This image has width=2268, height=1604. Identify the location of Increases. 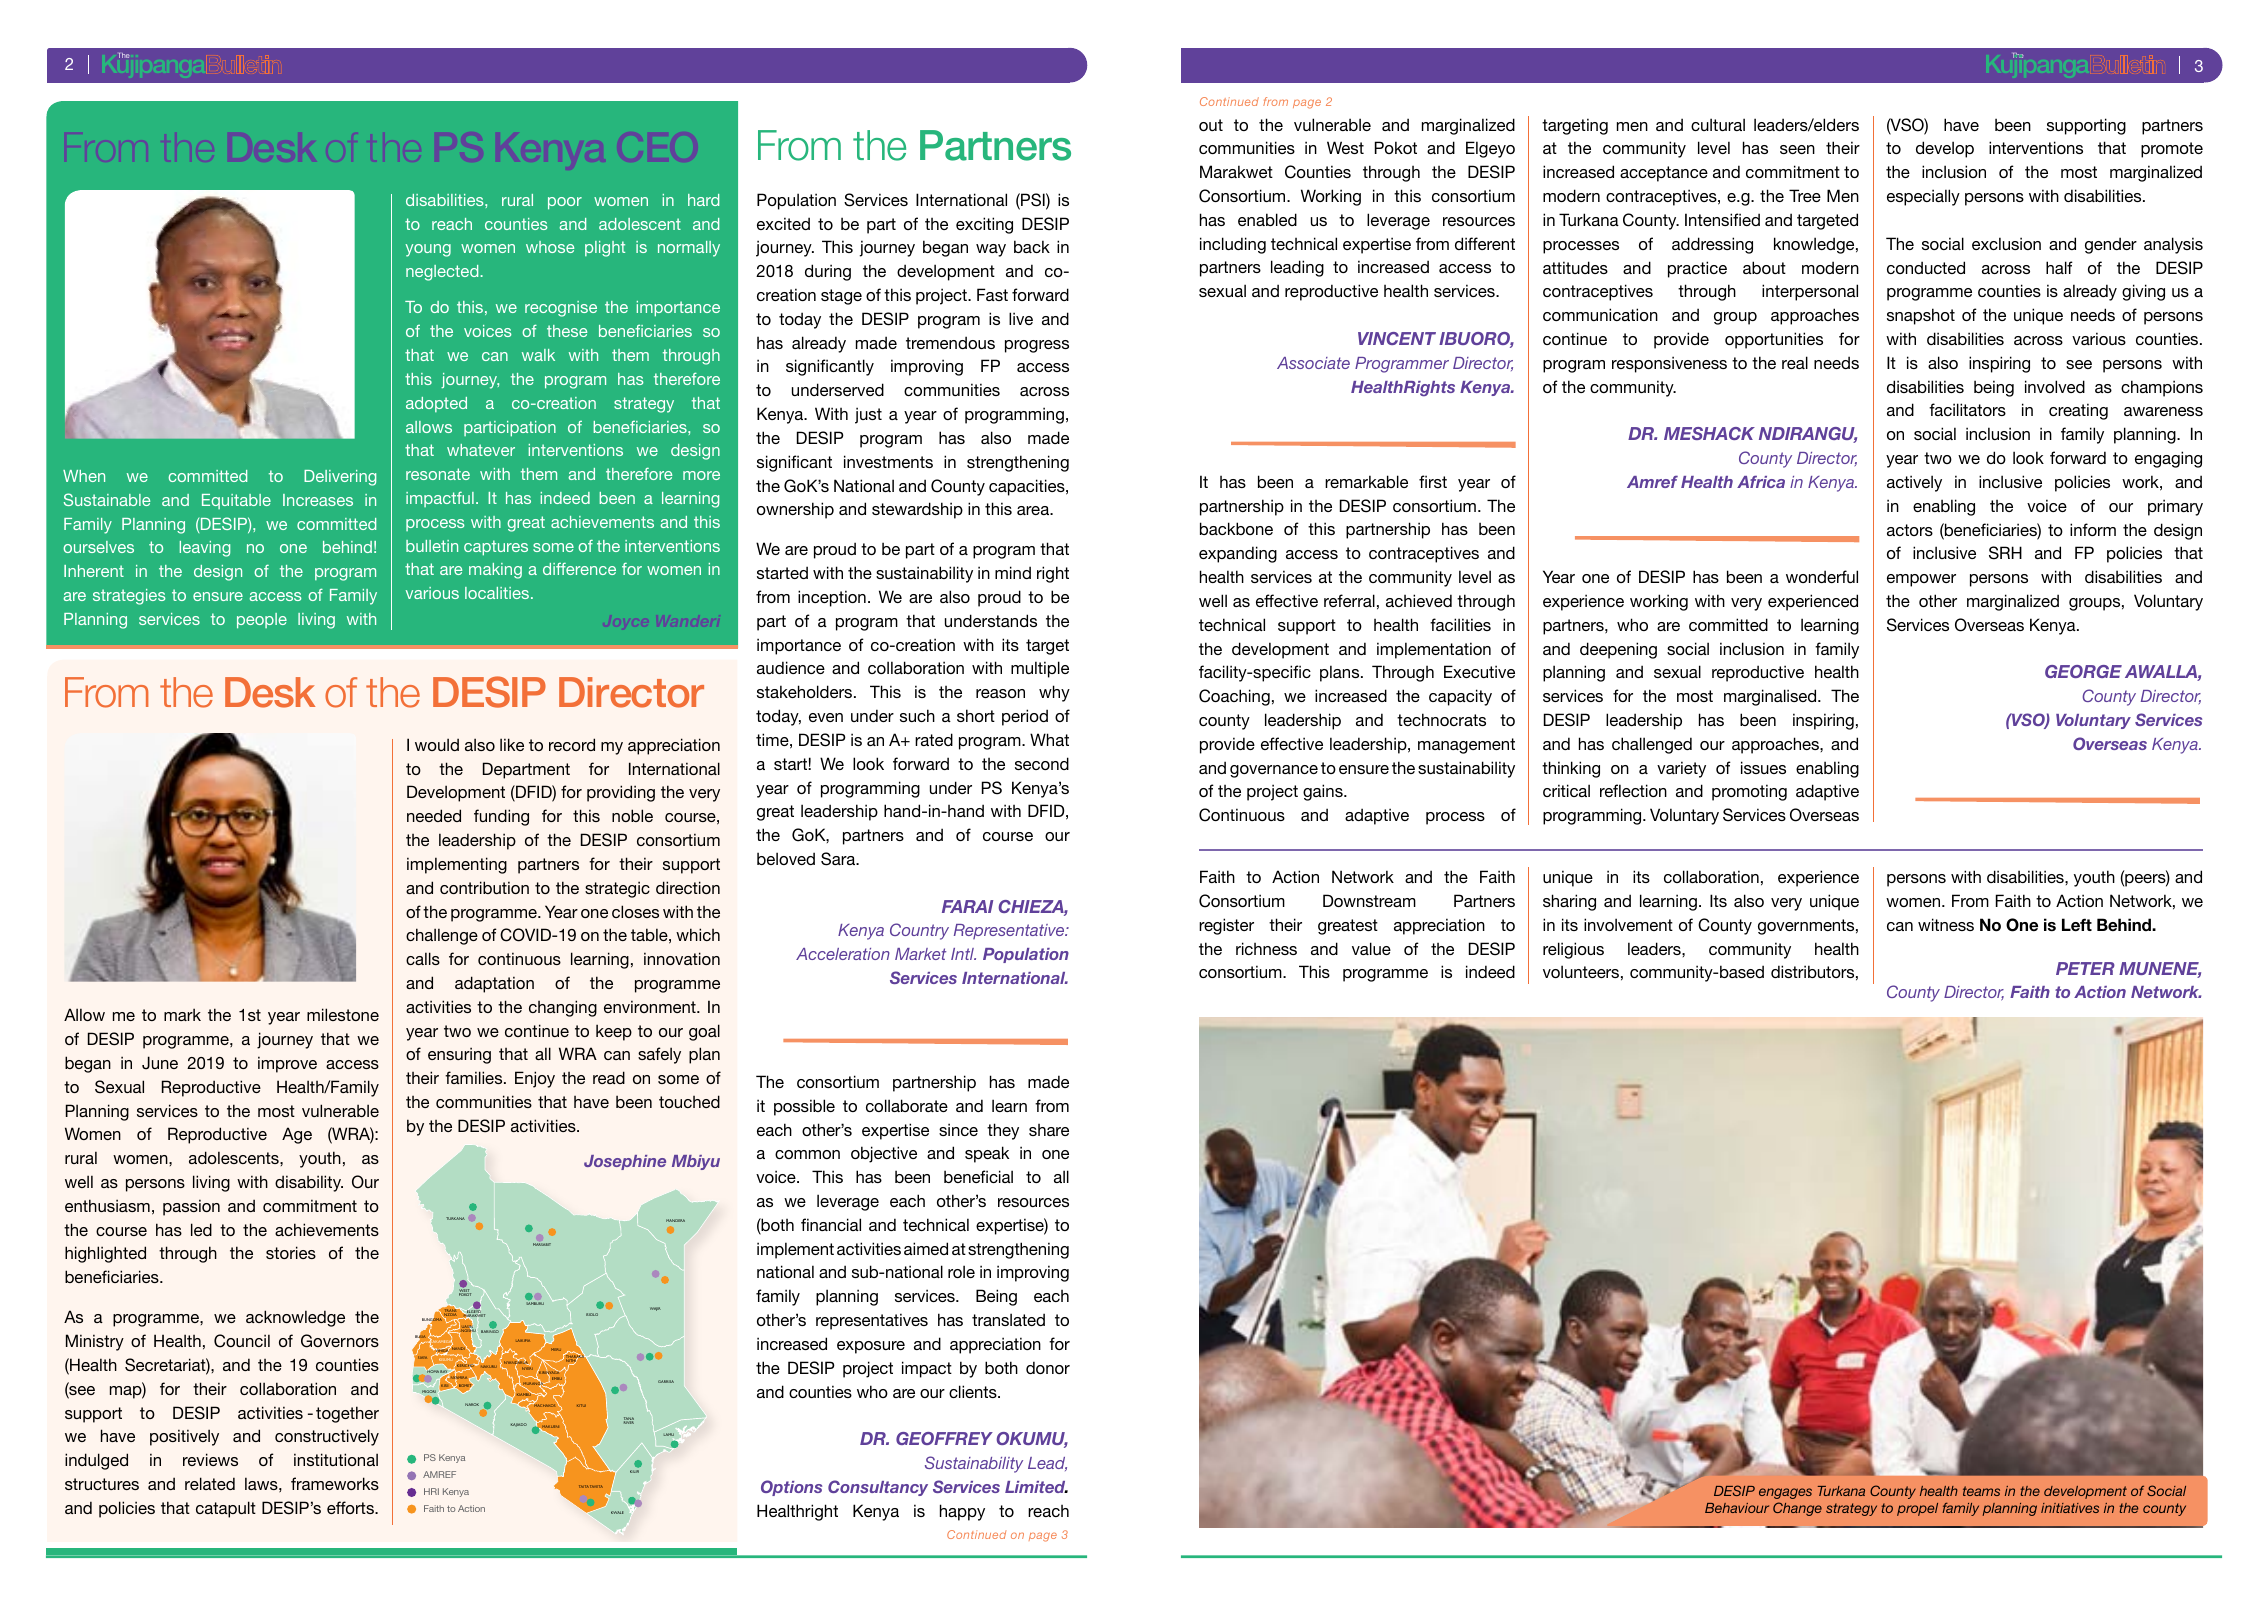
(318, 500).
